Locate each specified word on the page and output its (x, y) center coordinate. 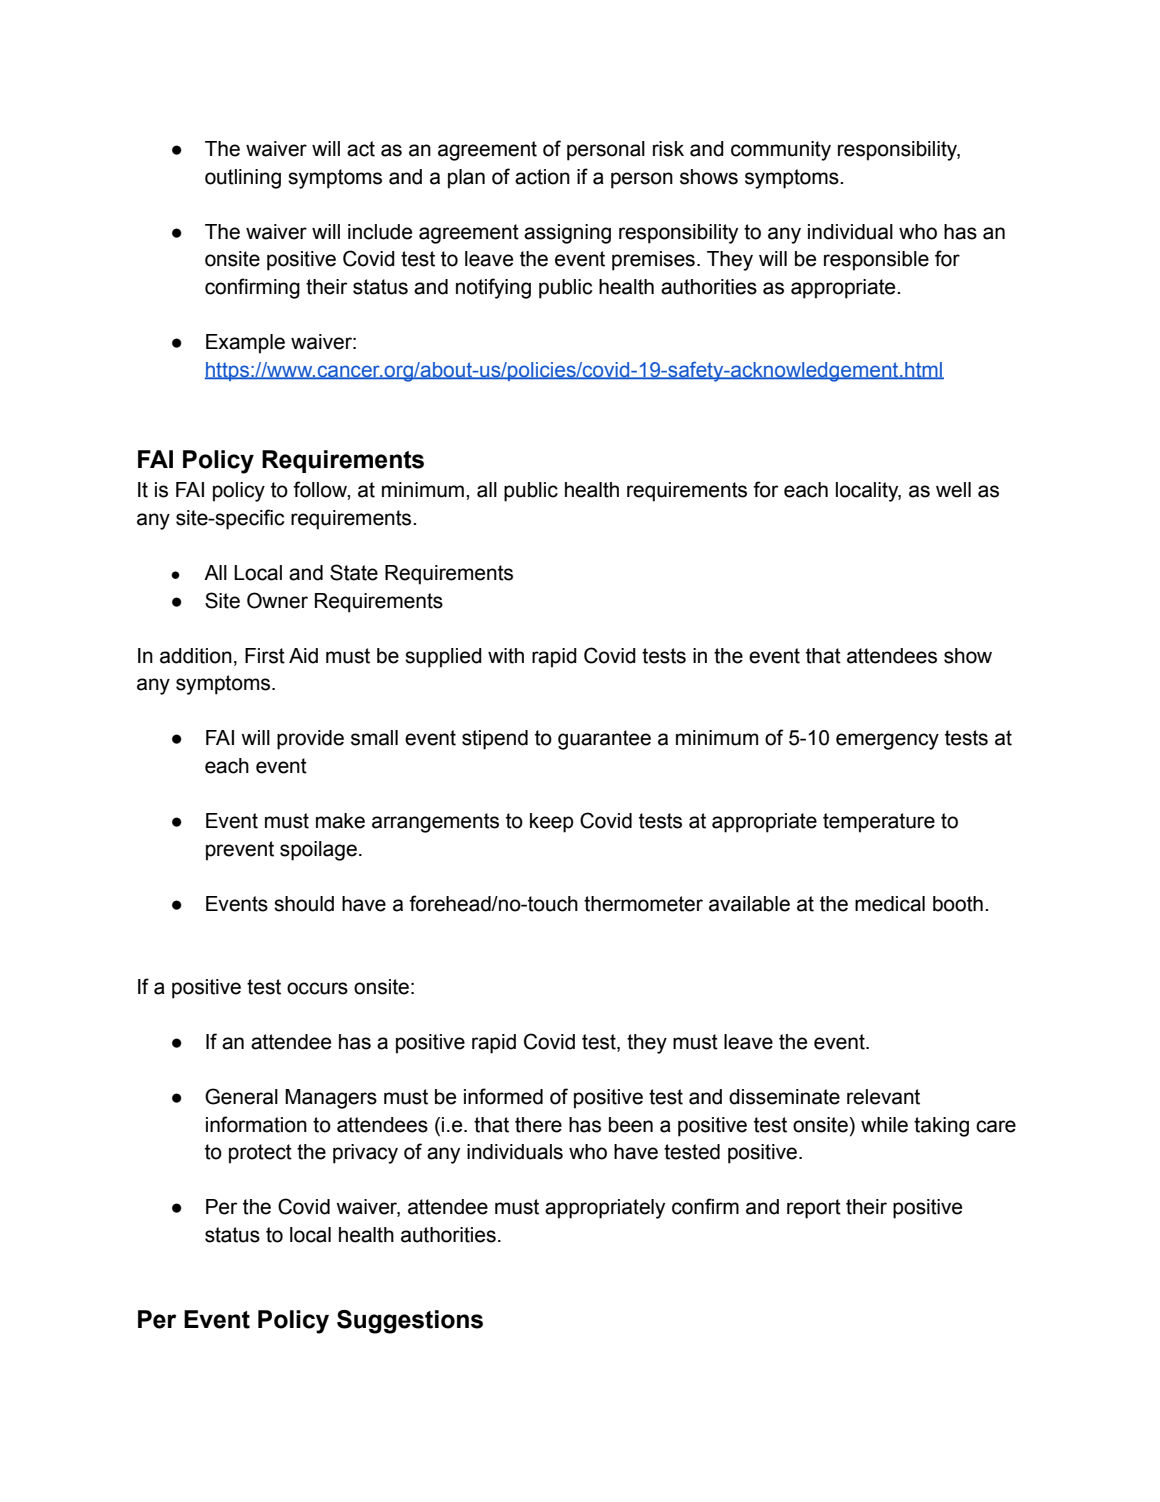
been (631, 1125)
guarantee (604, 740)
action (542, 177)
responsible (876, 261)
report (814, 1209)
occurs (317, 988)
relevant (883, 1097)
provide (310, 740)
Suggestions (410, 1322)
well (953, 490)
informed (503, 1096)
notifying (493, 288)
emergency (887, 741)
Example (245, 344)
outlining (243, 179)
